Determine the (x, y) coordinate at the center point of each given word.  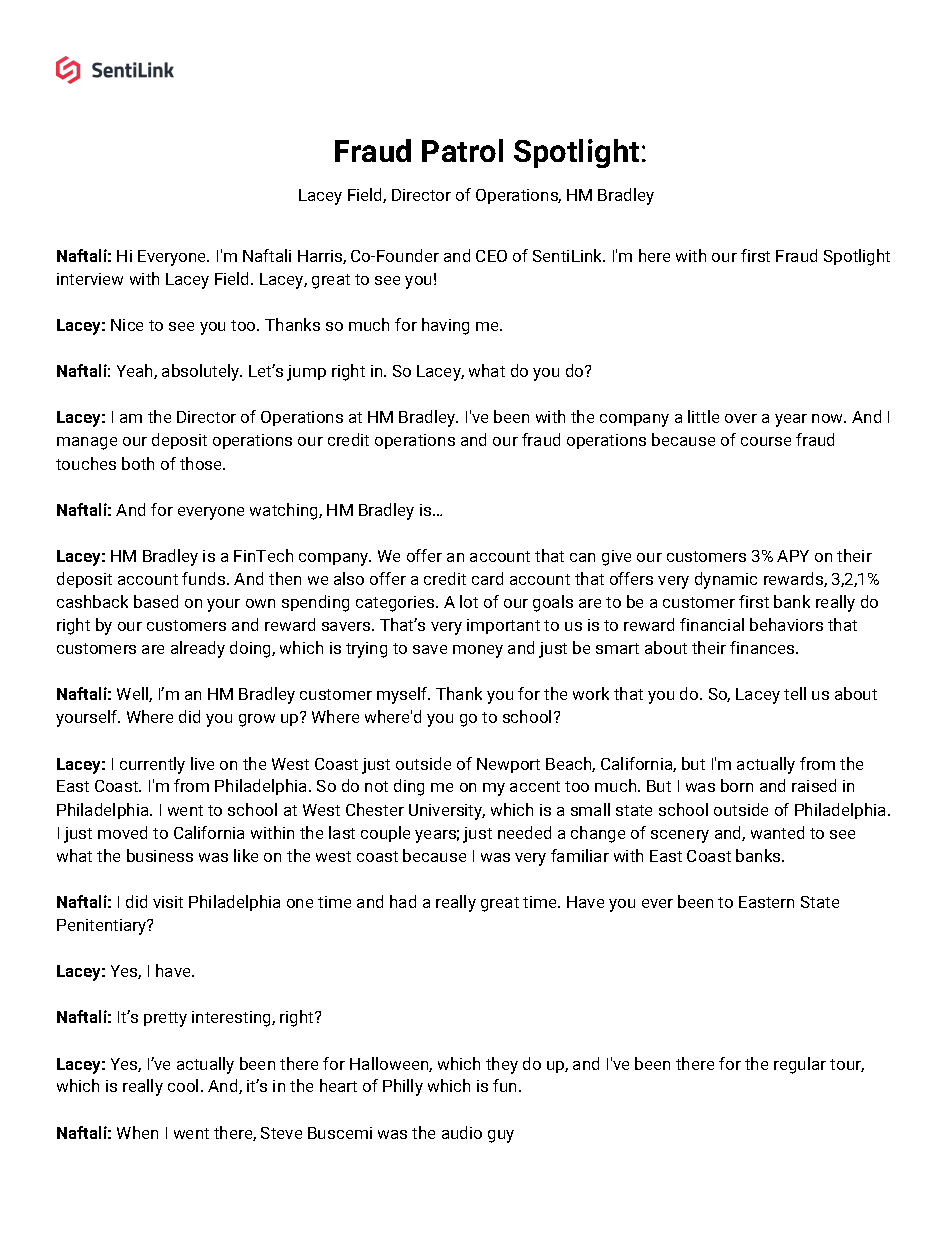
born (737, 785)
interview (90, 279)
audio (462, 1132)
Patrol (462, 150)
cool (183, 1085)
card (487, 578)
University (447, 812)
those (202, 463)
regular (800, 1065)
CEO (491, 256)
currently (152, 765)
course (766, 441)
